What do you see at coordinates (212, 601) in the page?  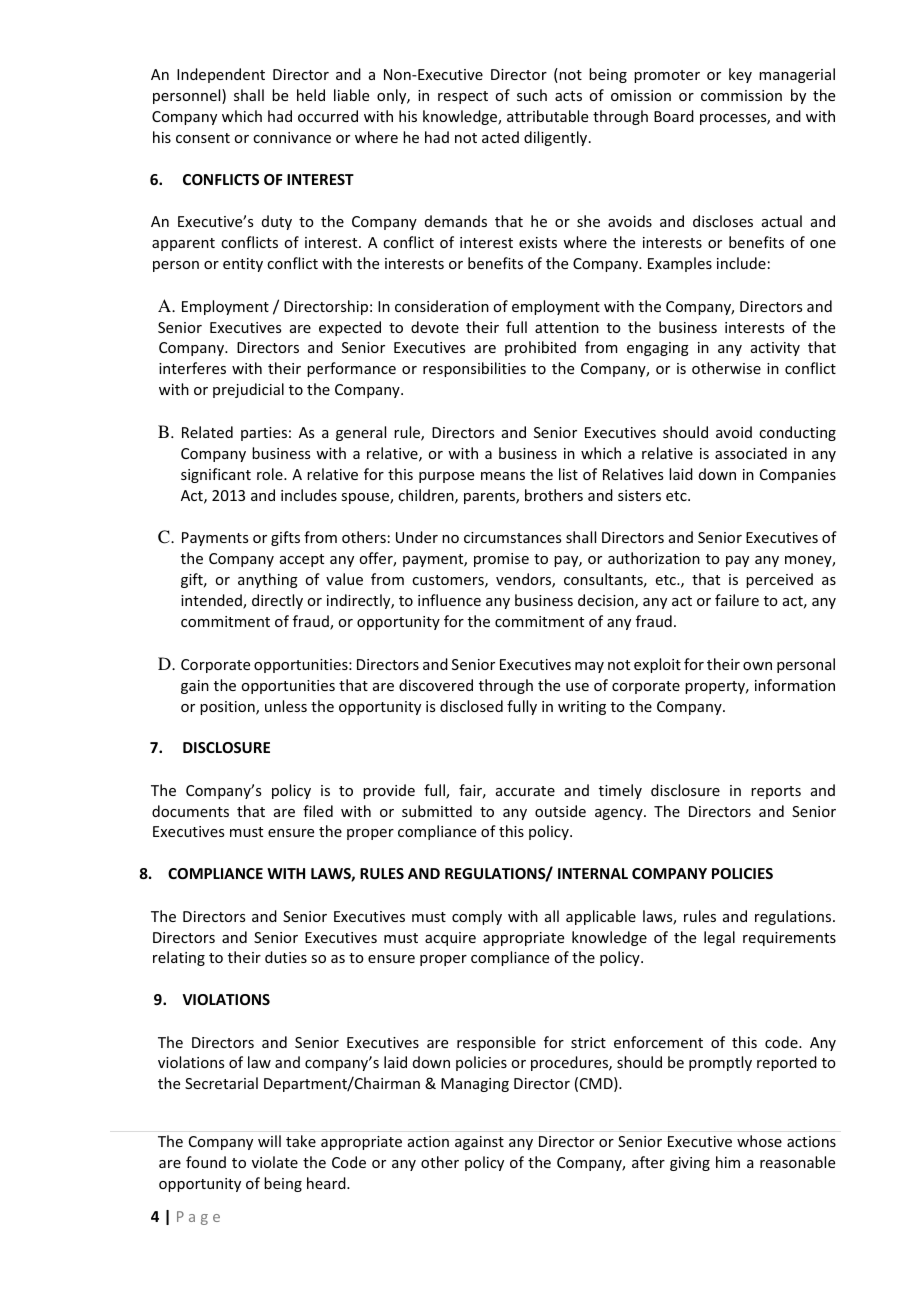 I see `intended` at bounding box center [212, 601].
